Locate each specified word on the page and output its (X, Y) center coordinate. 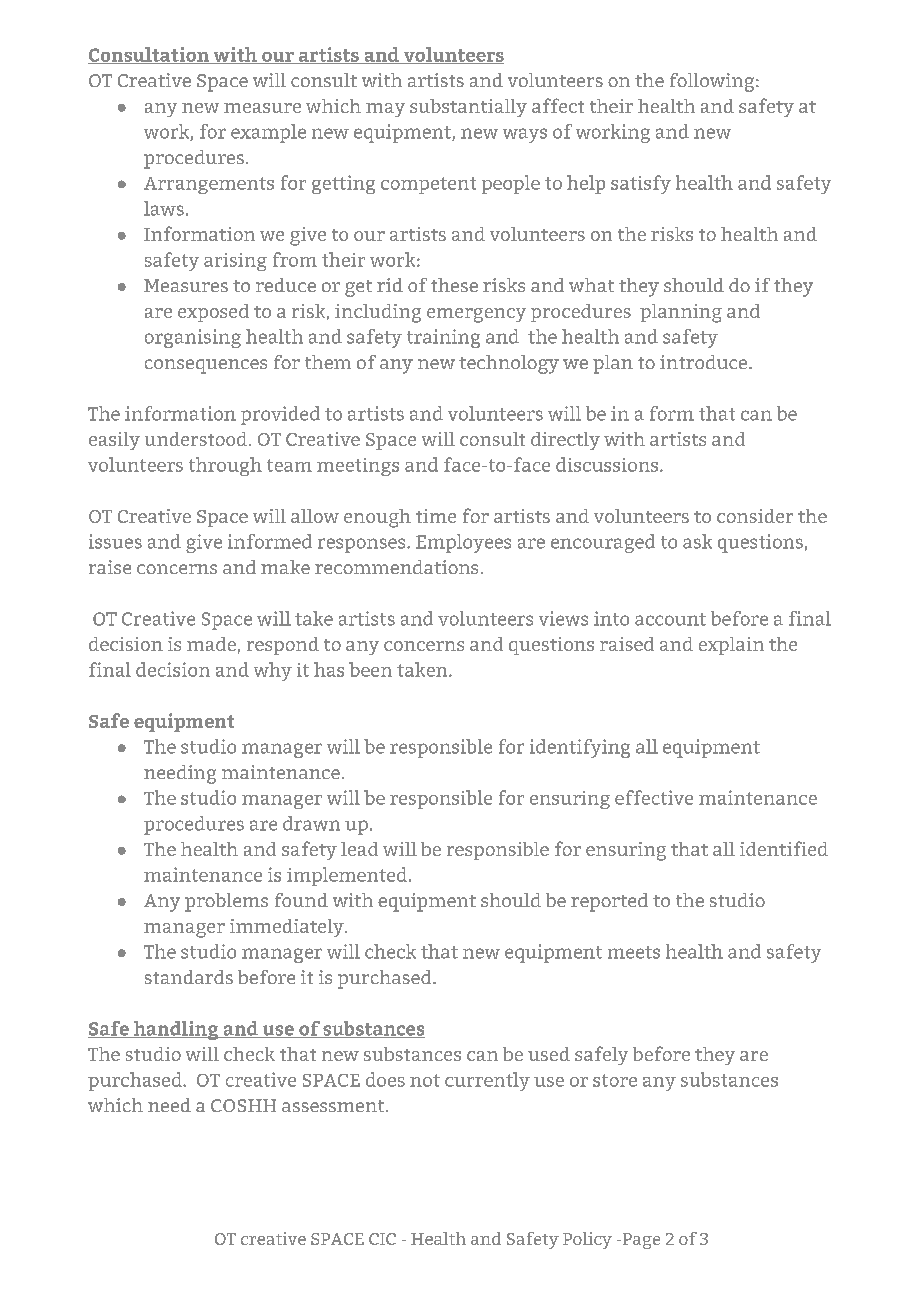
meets (634, 952)
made (211, 644)
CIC (382, 1239)
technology (509, 364)
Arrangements (209, 185)
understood (197, 439)
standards (189, 977)
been (370, 669)
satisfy (641, 184)
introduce (705, 362)
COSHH (243, 1105)
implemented (348, 876)
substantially (468, 108)
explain (731, 646)
